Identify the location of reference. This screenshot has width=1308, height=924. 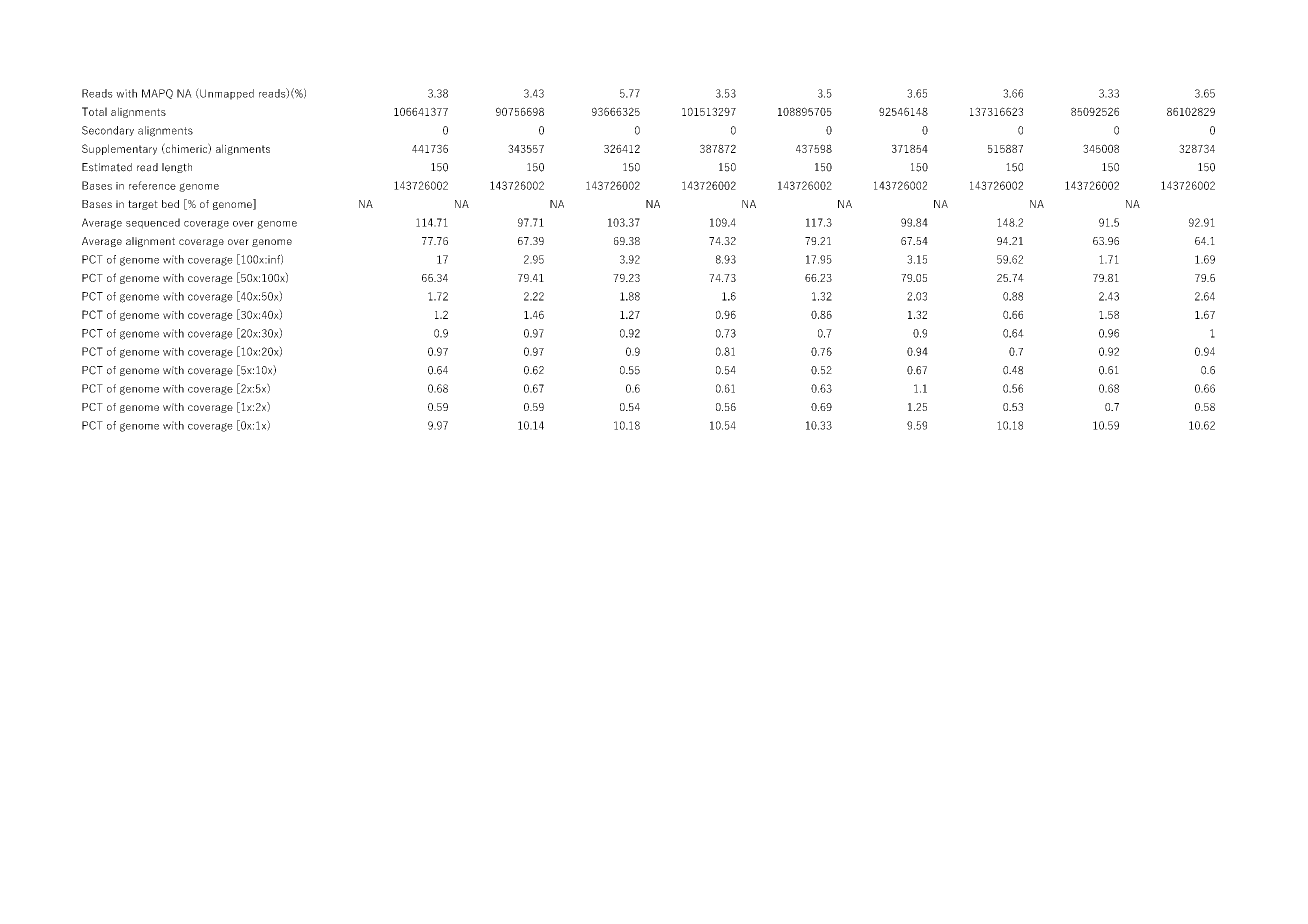
(152, 185).
